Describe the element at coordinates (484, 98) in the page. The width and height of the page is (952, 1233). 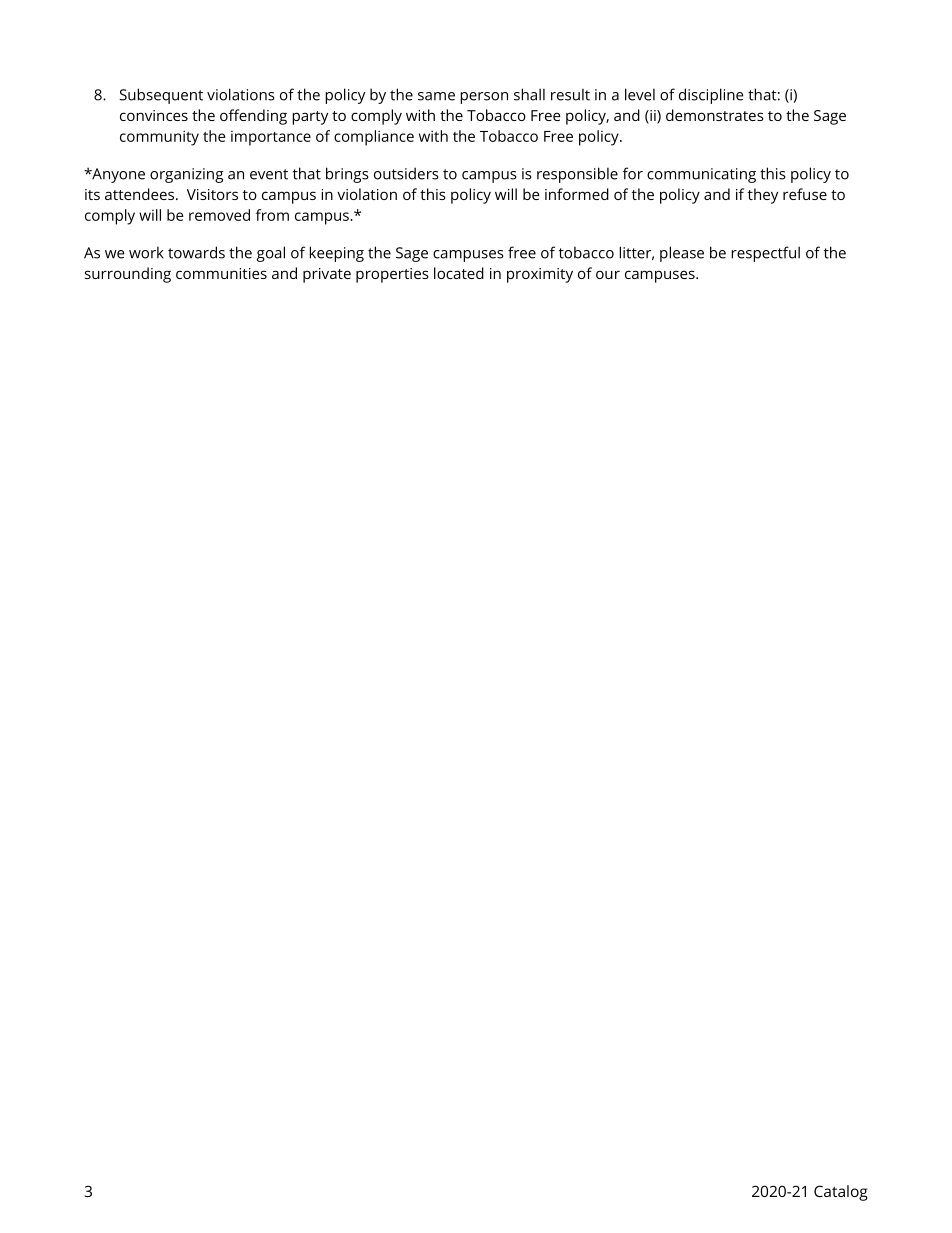
I see `person` at that location.
